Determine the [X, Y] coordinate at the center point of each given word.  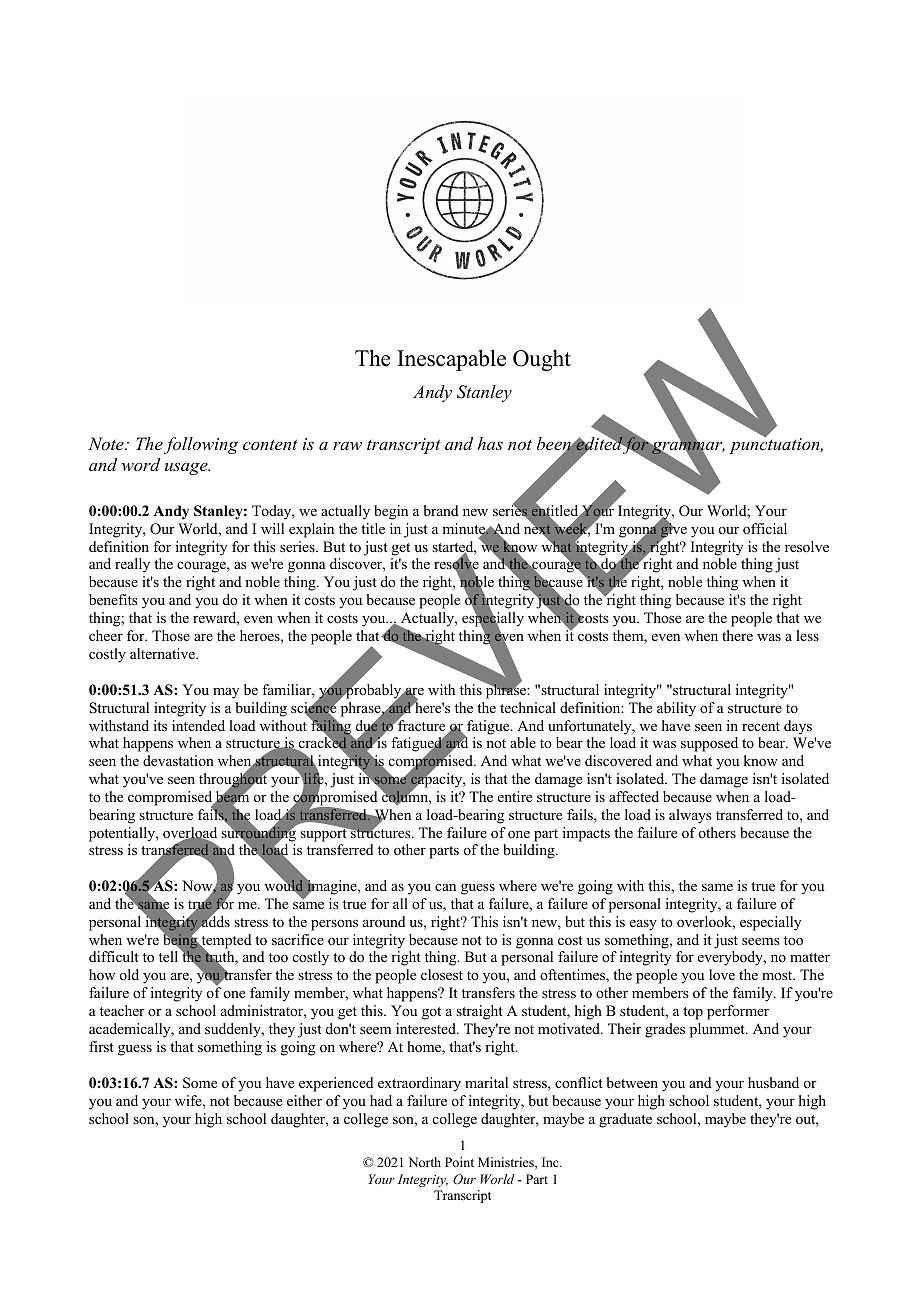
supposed [709, 744]
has [490, 443]
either [304, 1100]
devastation [178, 760]
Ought [542, 360]
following [201, 445]
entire [515, 796]
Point [459, 1162]
